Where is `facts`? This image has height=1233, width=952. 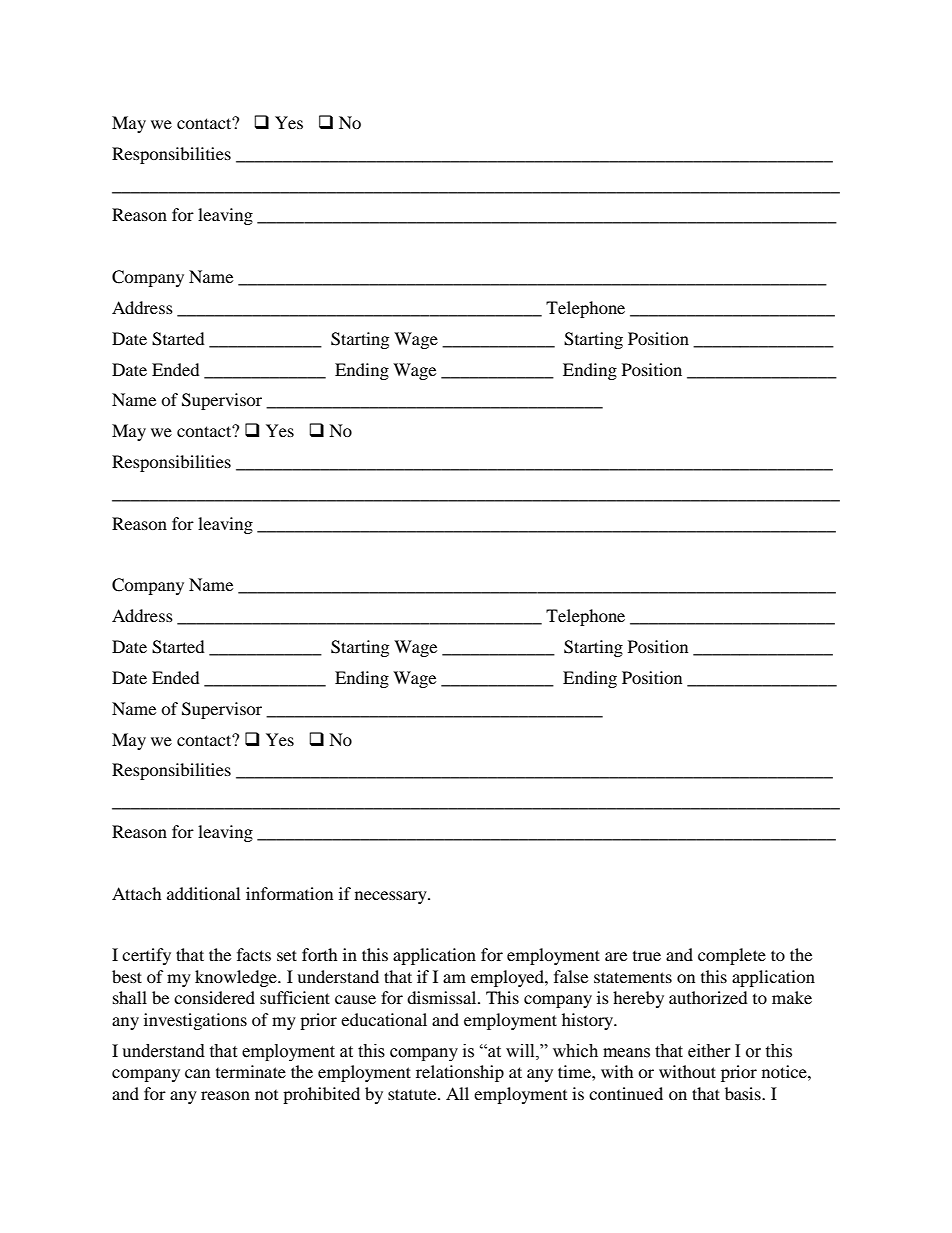
facts is located at coordinates (254, 954).
